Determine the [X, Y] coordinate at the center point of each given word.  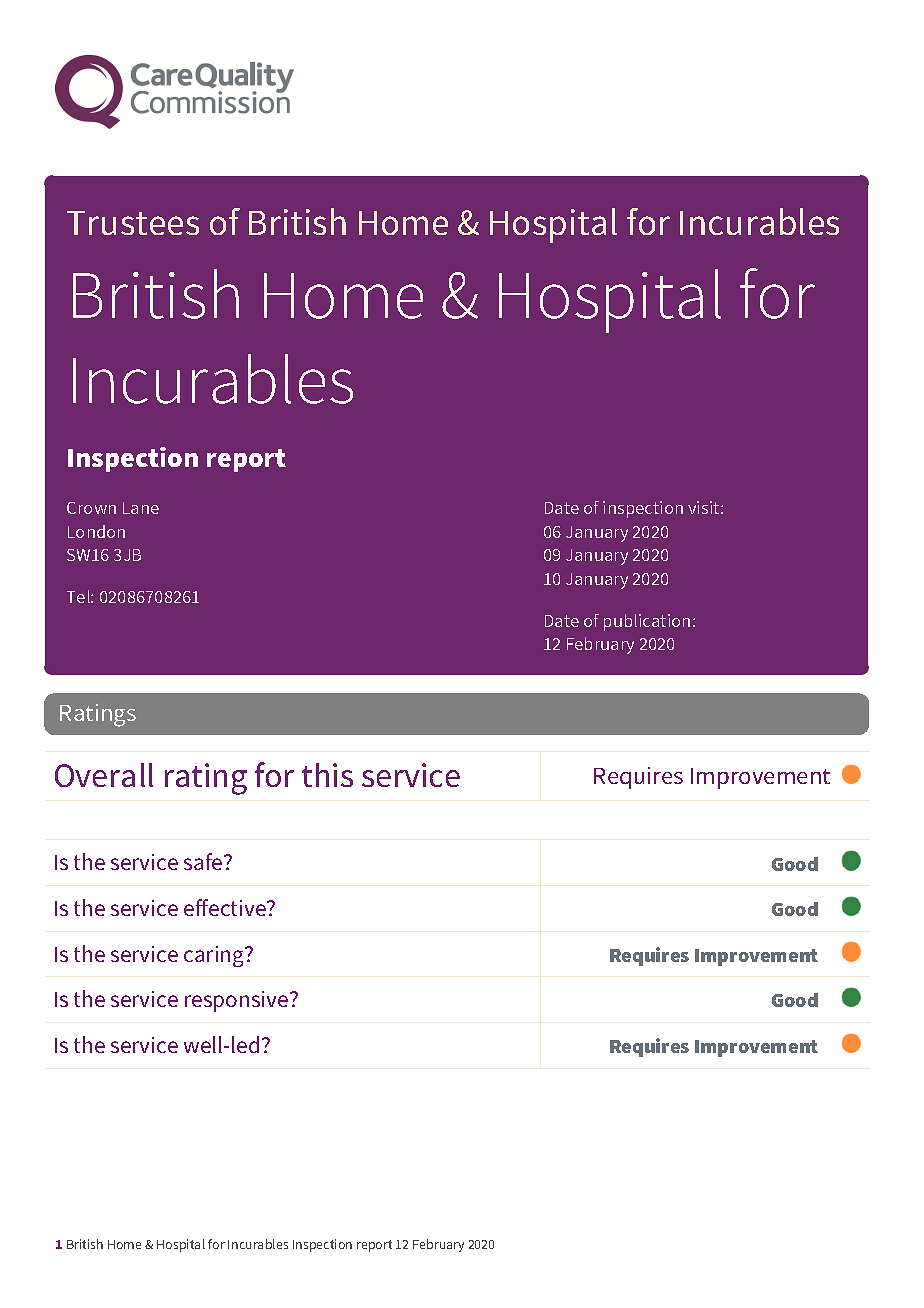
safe [204, 861]
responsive [238, 1001]
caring [215, 956]
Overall [104, 775]
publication [647, 622]
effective [226, 907]
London [96, 531]
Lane [141, 508]
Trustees [133, 223]
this [327, 775]
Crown [91, 508]
